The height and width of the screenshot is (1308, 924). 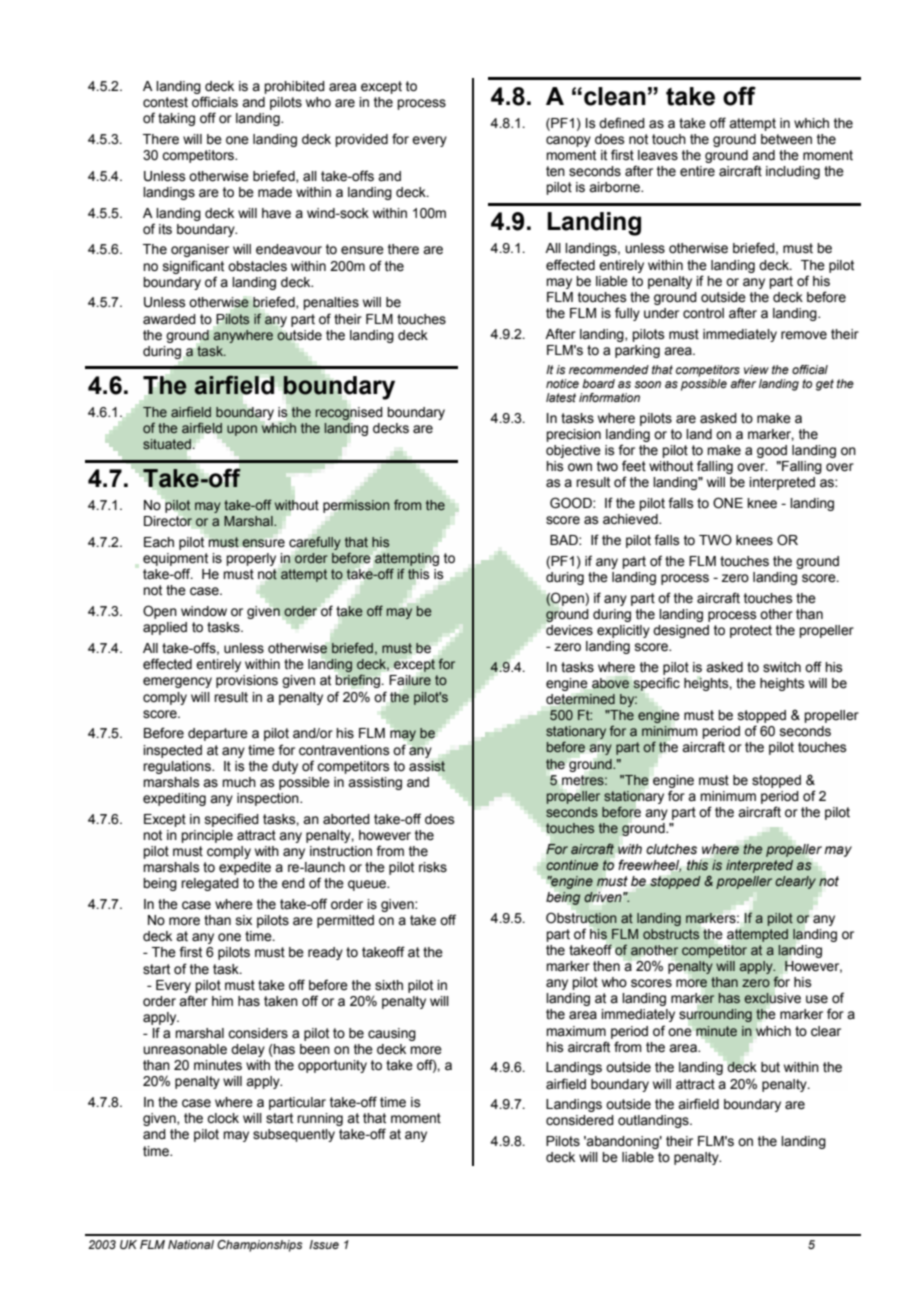 I want to click on Championships, so click(x=260, y=1246).
